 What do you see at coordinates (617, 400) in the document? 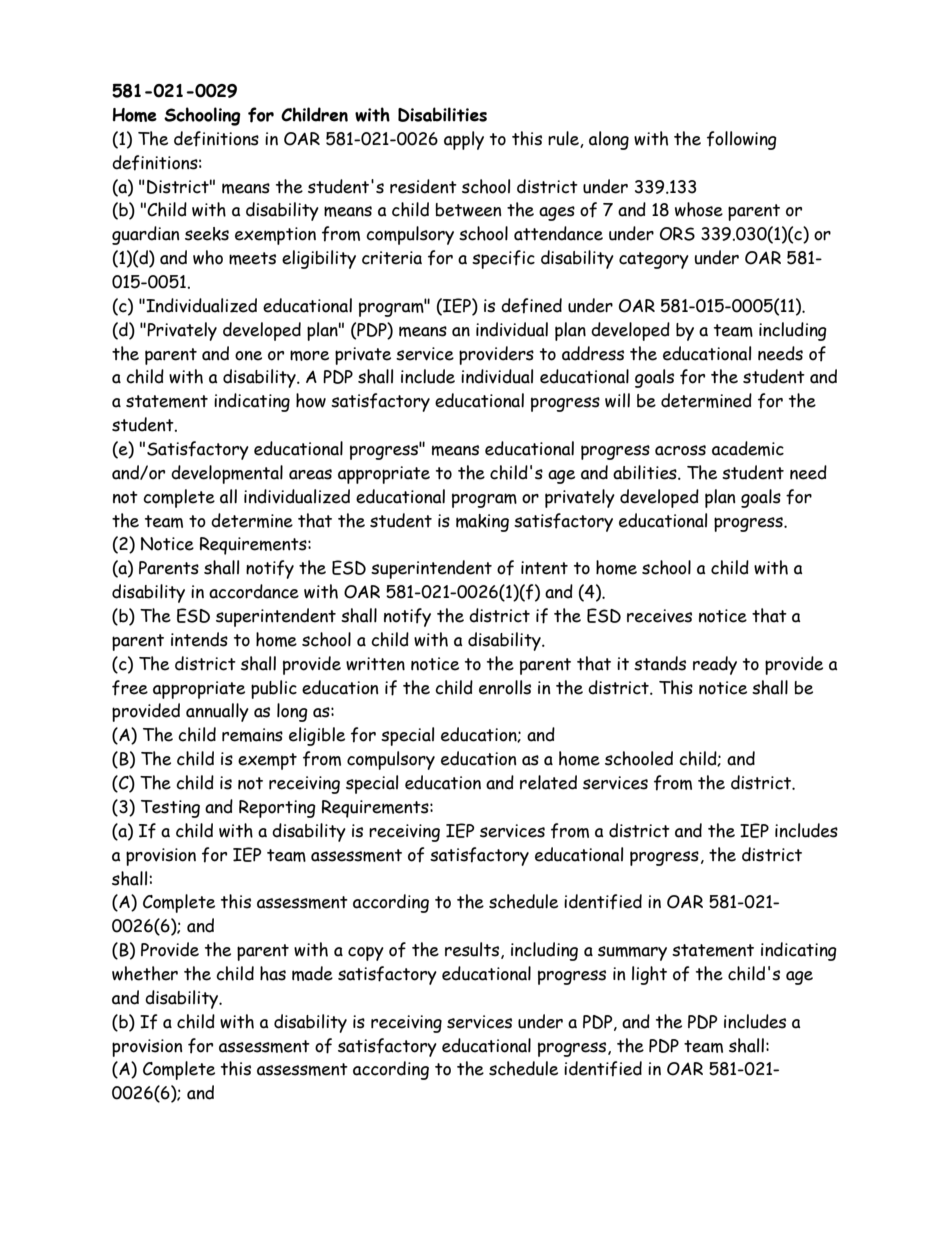
I see `will` at bounding box center [617, 400].
